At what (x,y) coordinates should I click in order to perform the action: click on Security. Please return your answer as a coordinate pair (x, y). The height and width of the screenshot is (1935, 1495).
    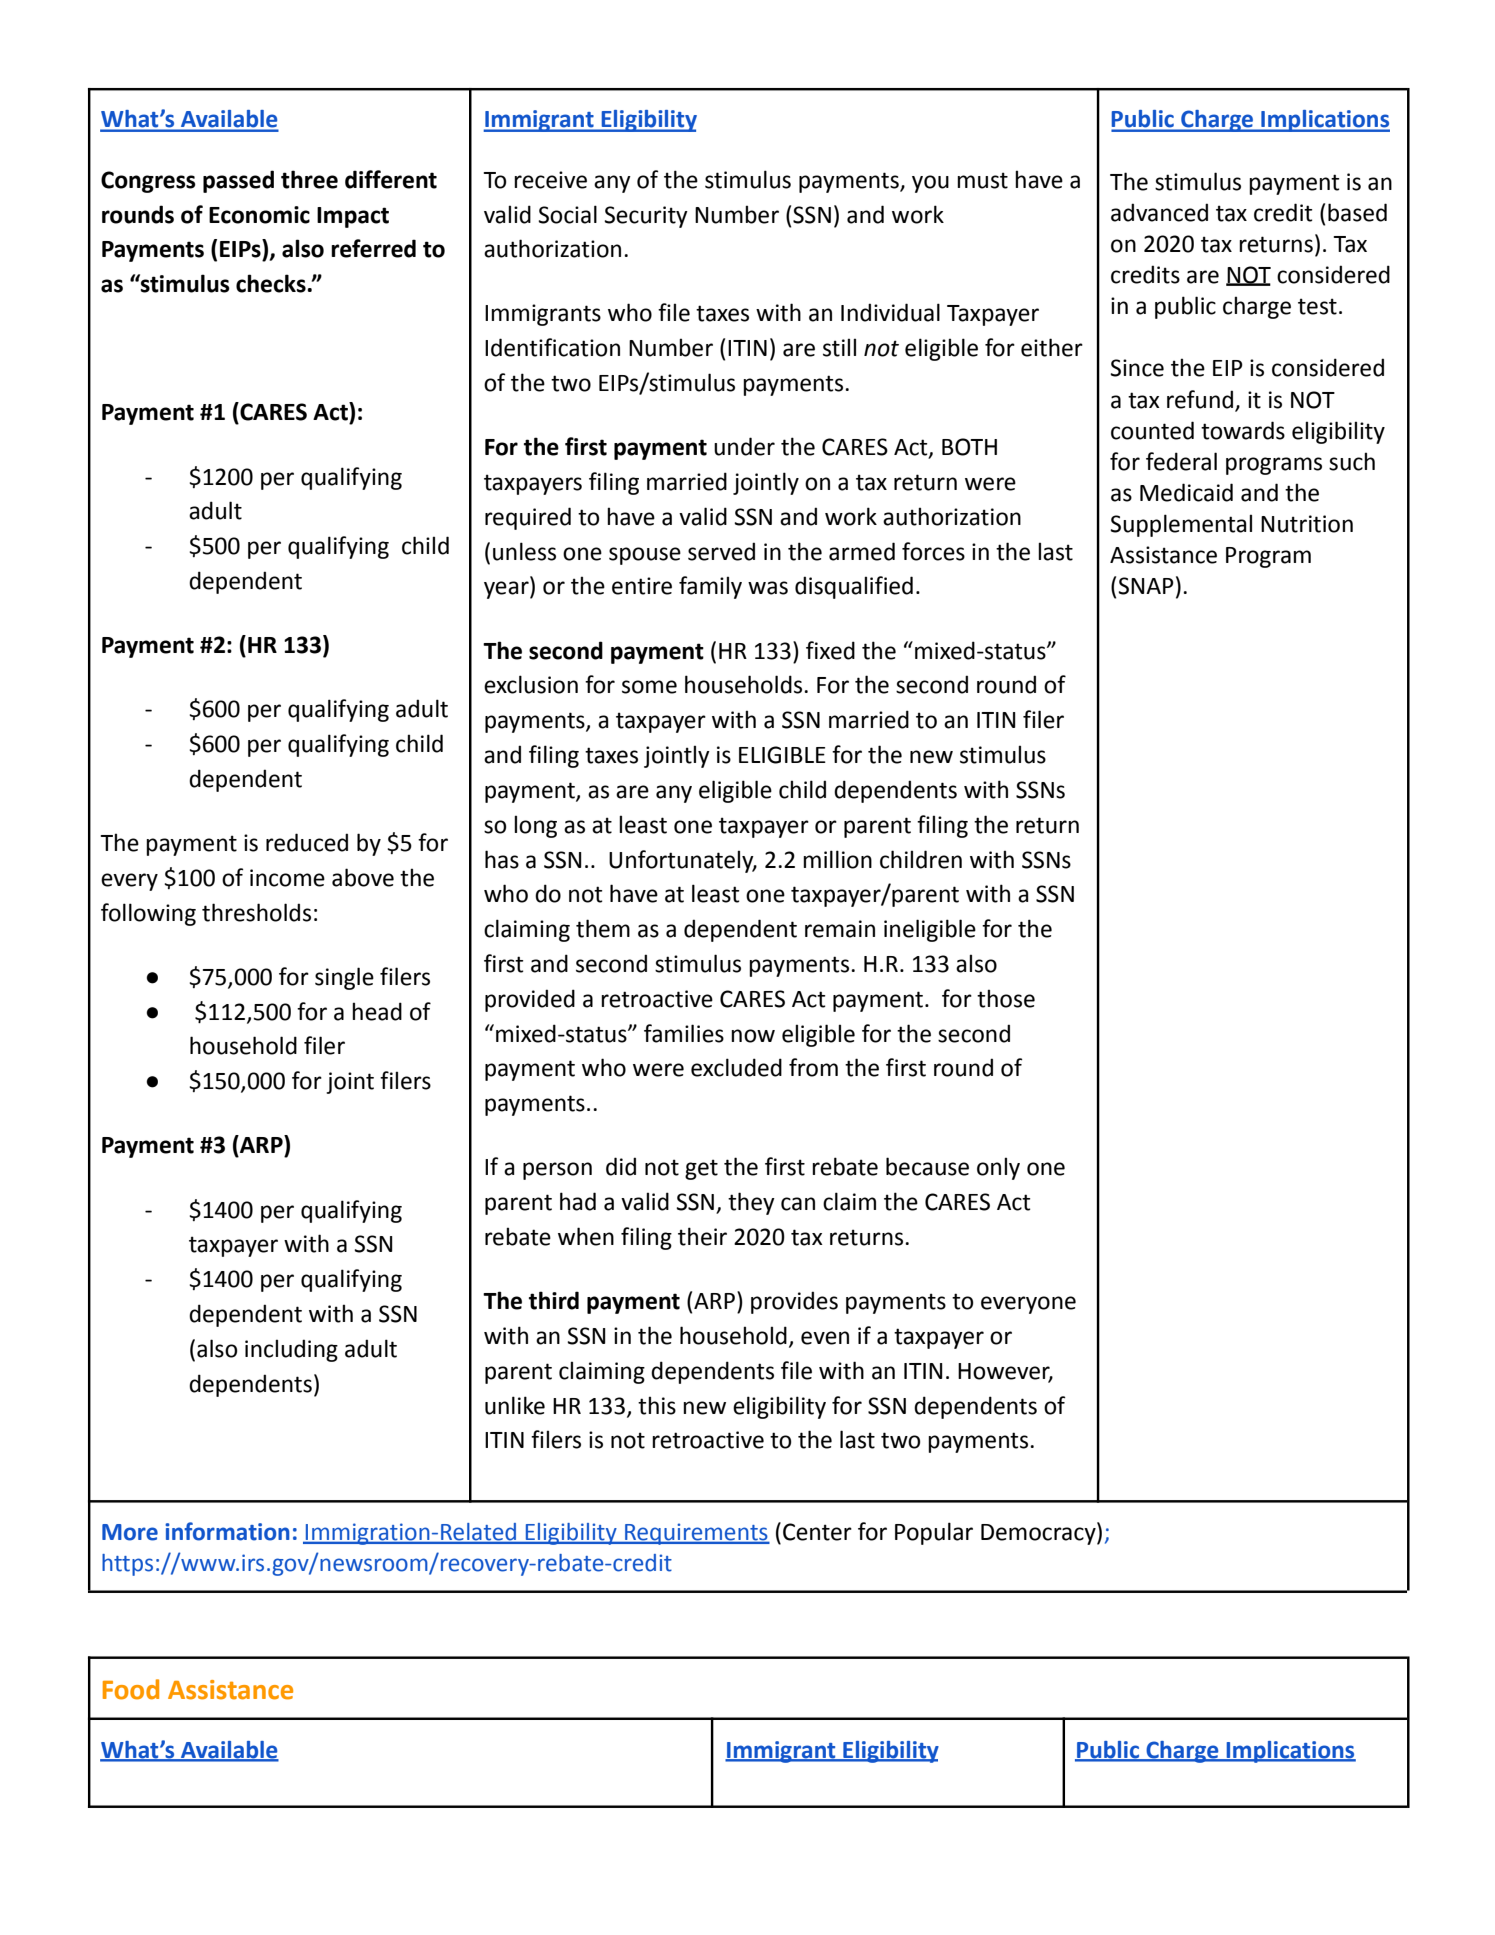
    Looking at the image, I should click on (646, 217).
